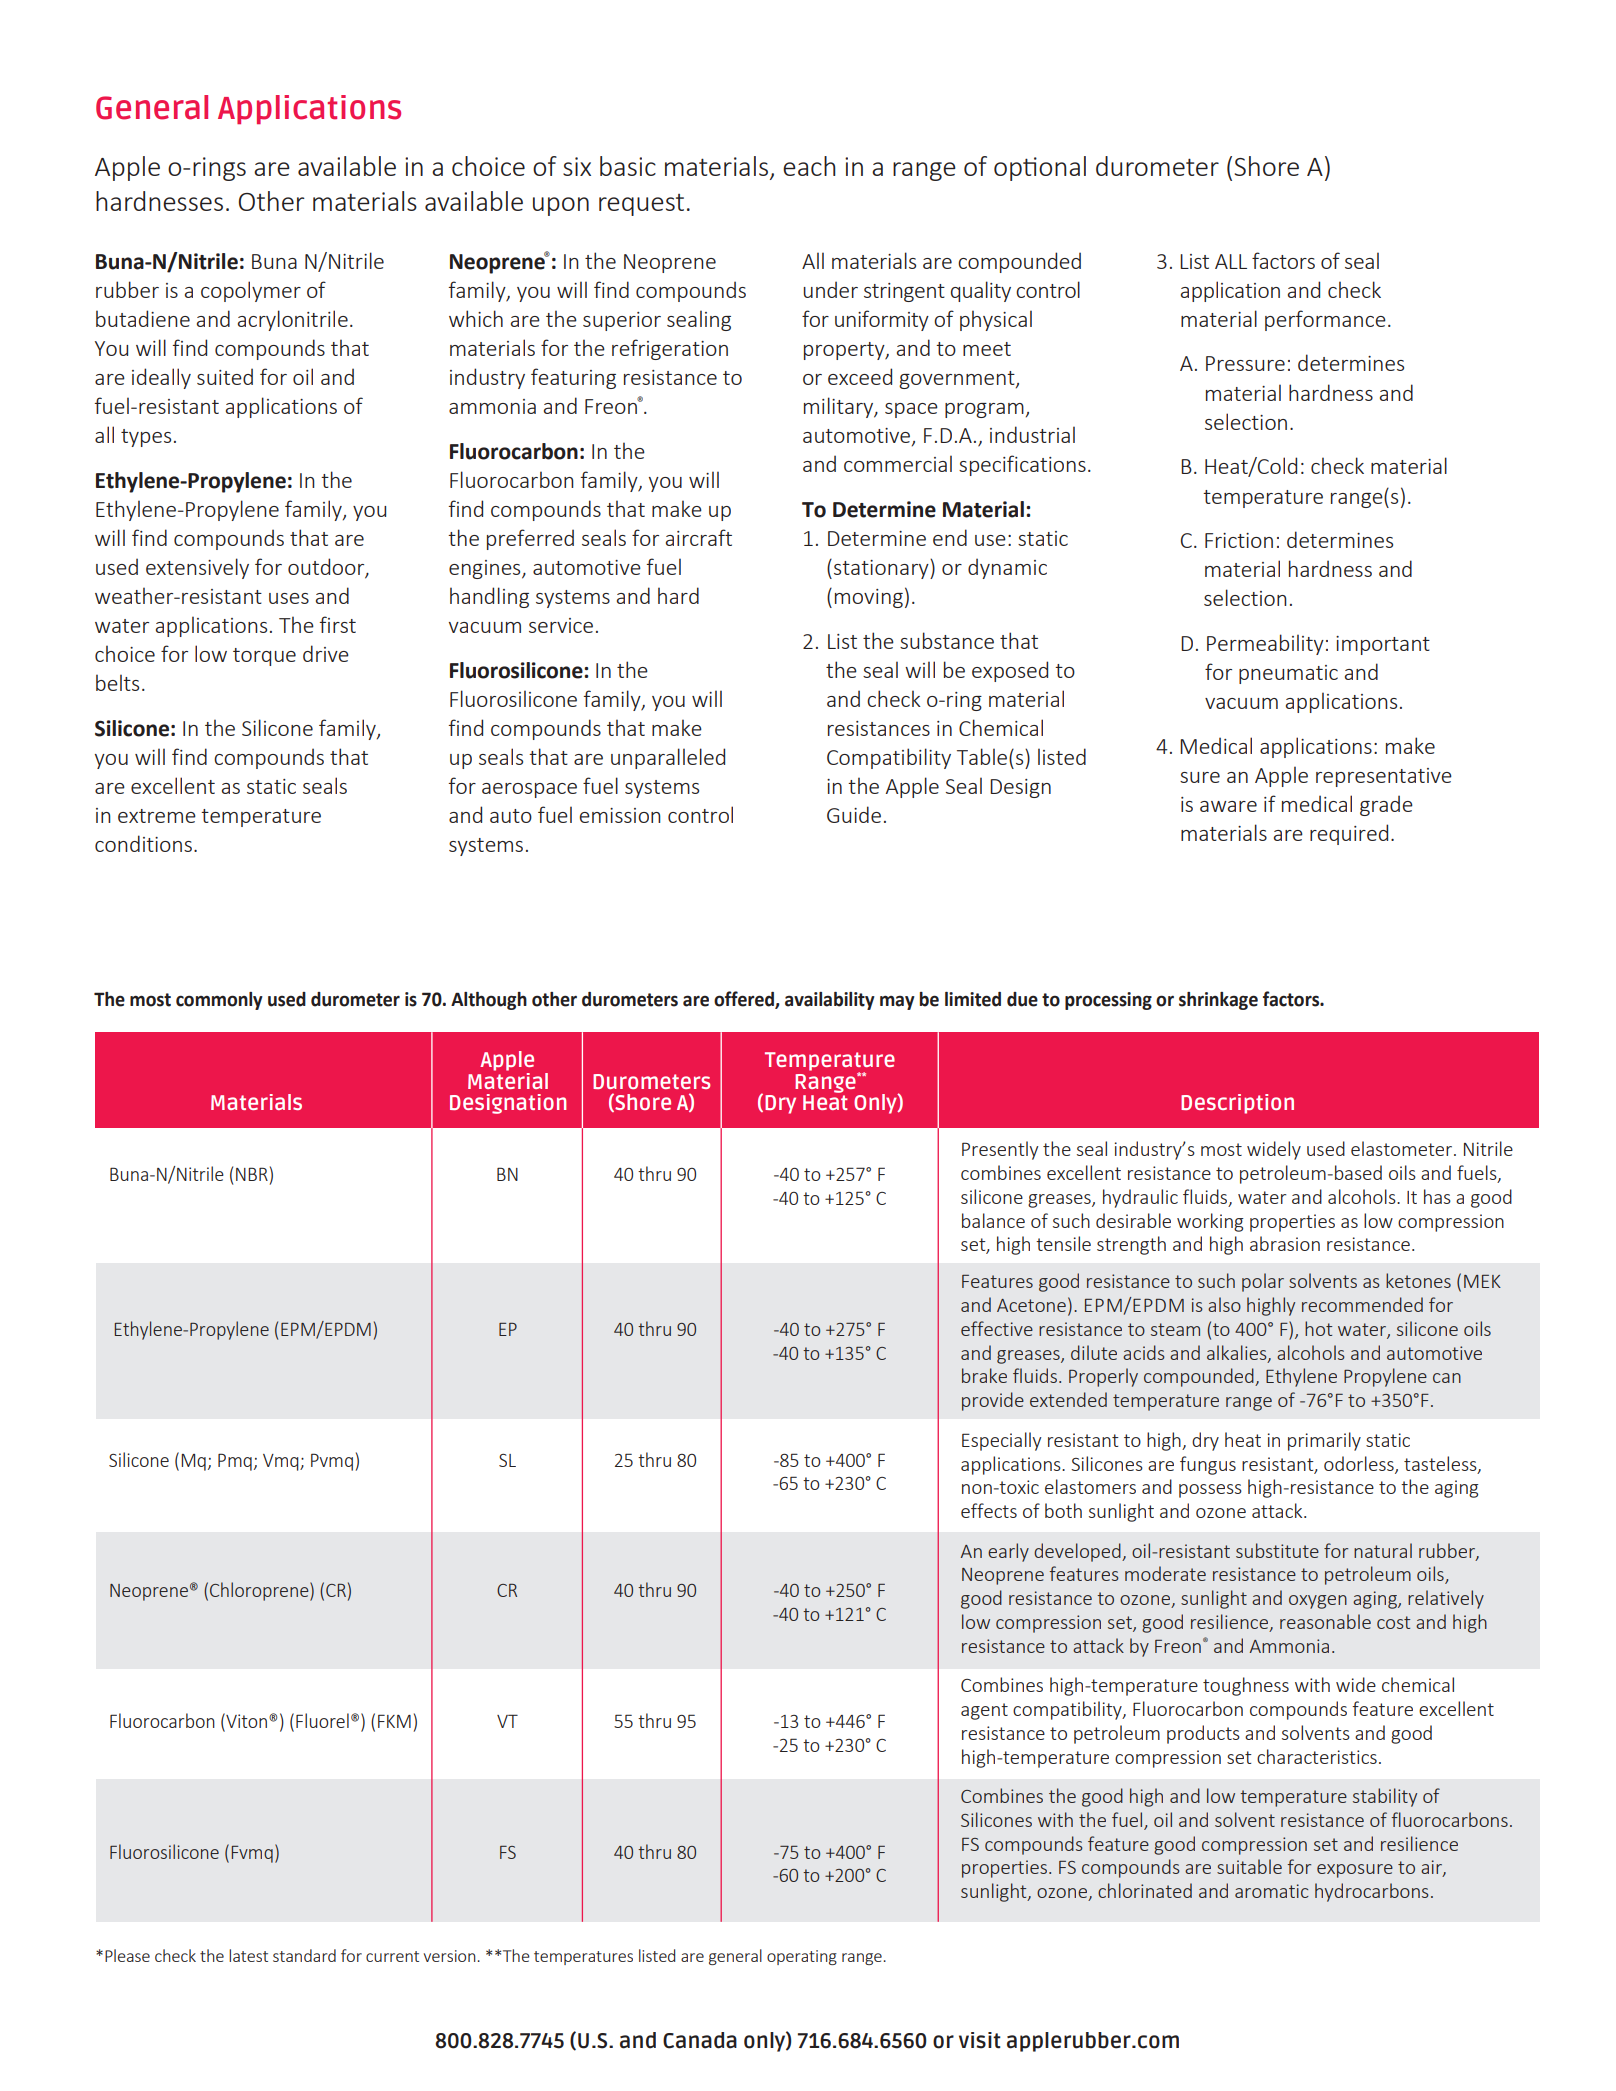 This screenshot has height=2091, width=1616. What do you see at coordinates (1325, 320) in the screenshot?
I see `performance` at bounding box center [1325, 320].
